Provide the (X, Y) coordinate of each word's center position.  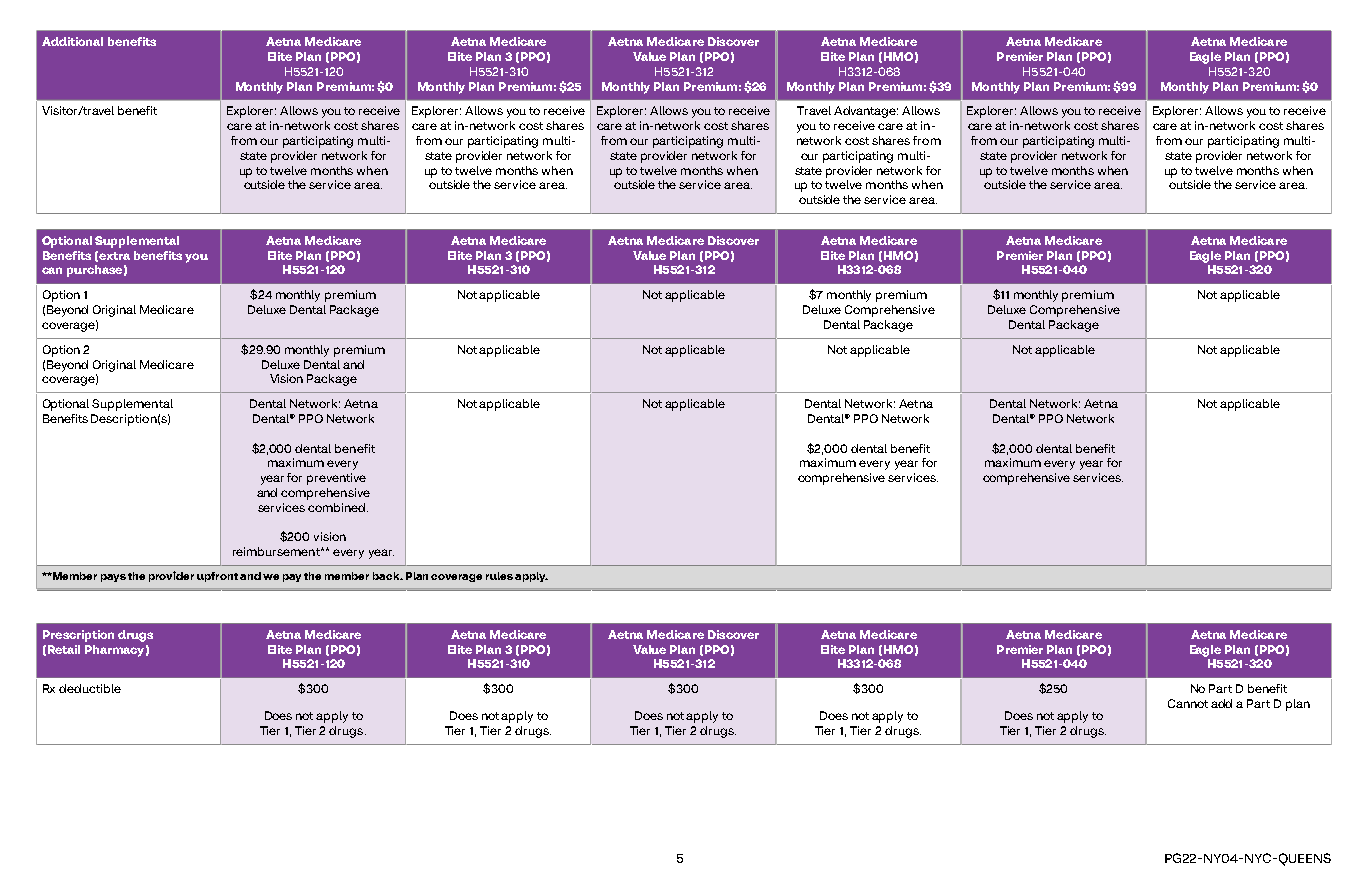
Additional (72, 41)
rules (499, 576)
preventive (336, 479)
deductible (90, 688)
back (387, 576)
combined (338, 507)
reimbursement (277, 551)
